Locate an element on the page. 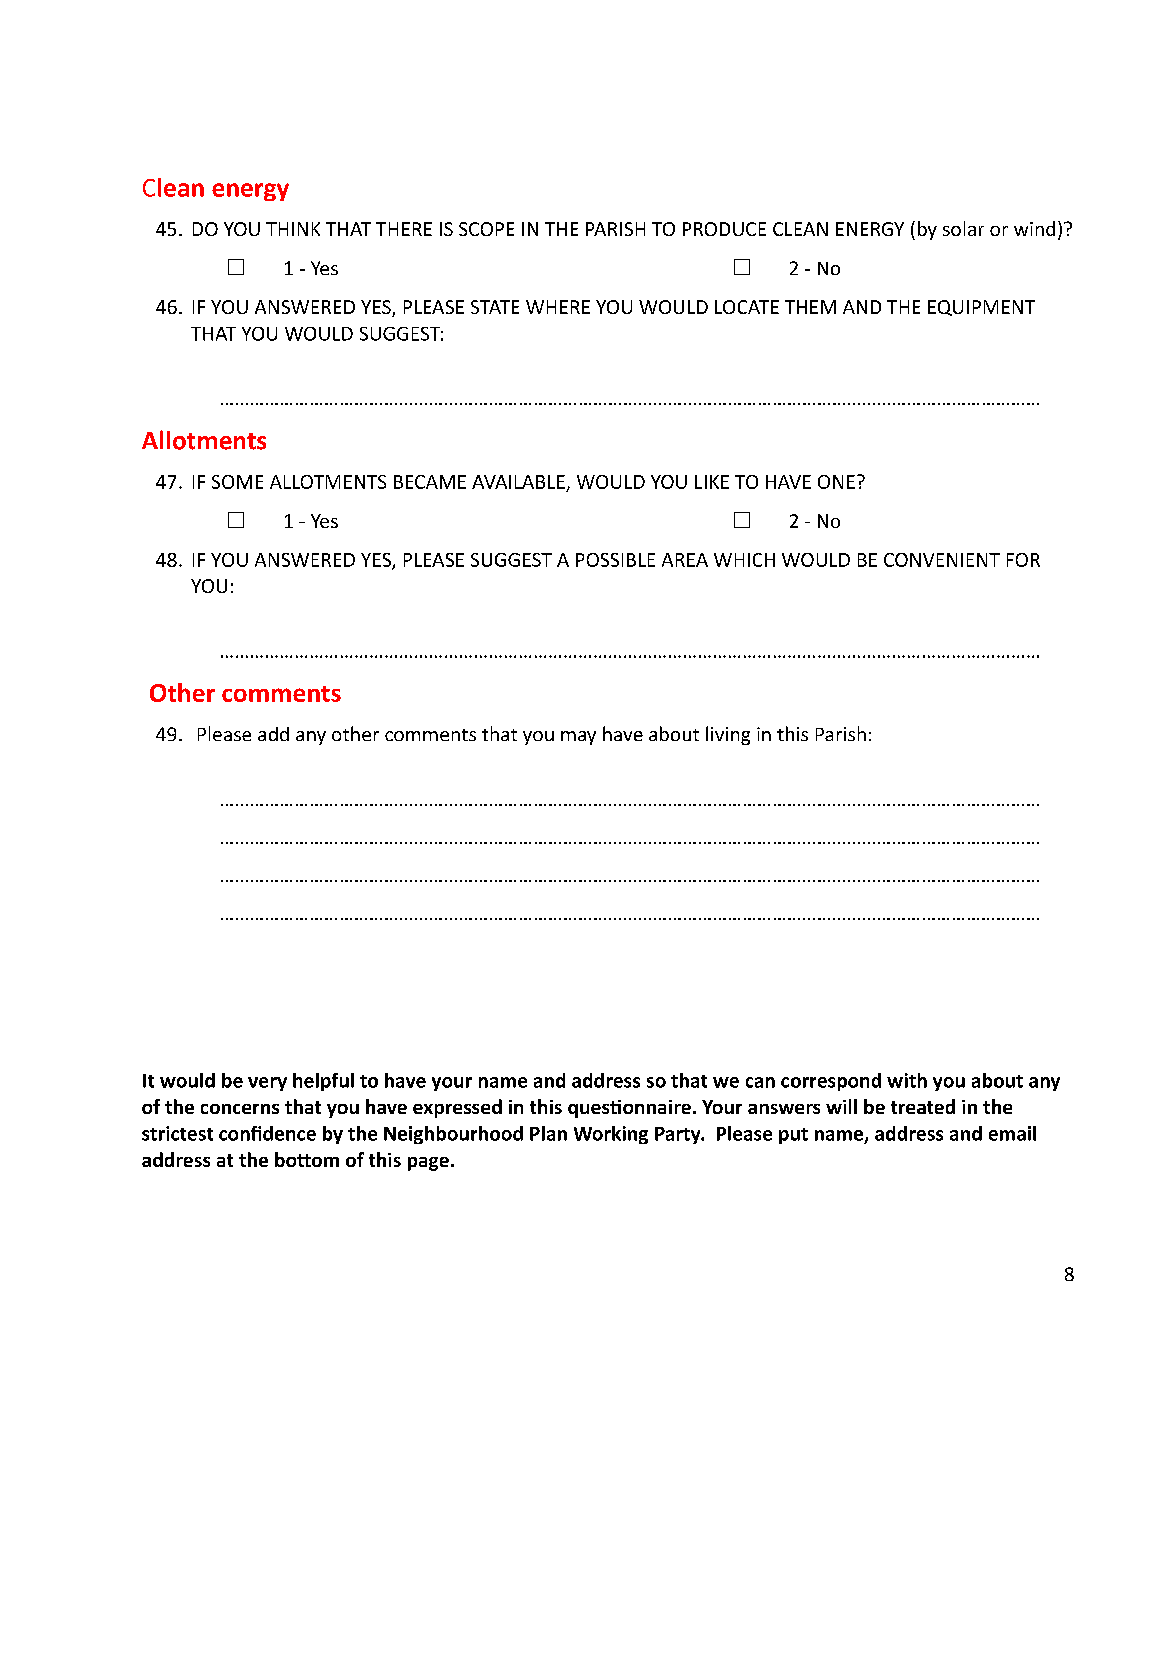 The width and height of the page is (1170, 1655). THINK is located at coordinates (293, 229).
